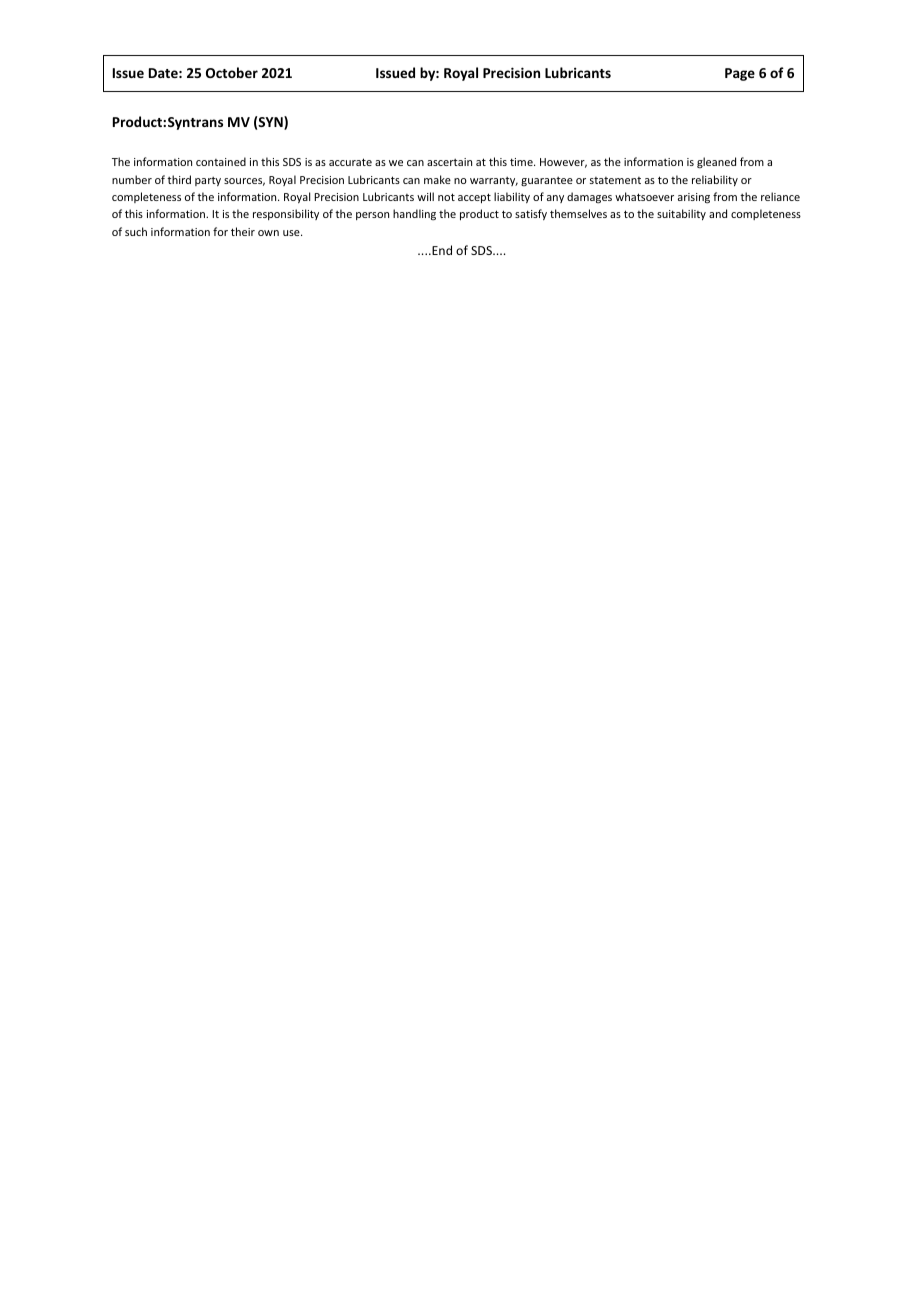 The height and width of the document is (1308, 924). I want to click on responsibility, so click(286, 214).
